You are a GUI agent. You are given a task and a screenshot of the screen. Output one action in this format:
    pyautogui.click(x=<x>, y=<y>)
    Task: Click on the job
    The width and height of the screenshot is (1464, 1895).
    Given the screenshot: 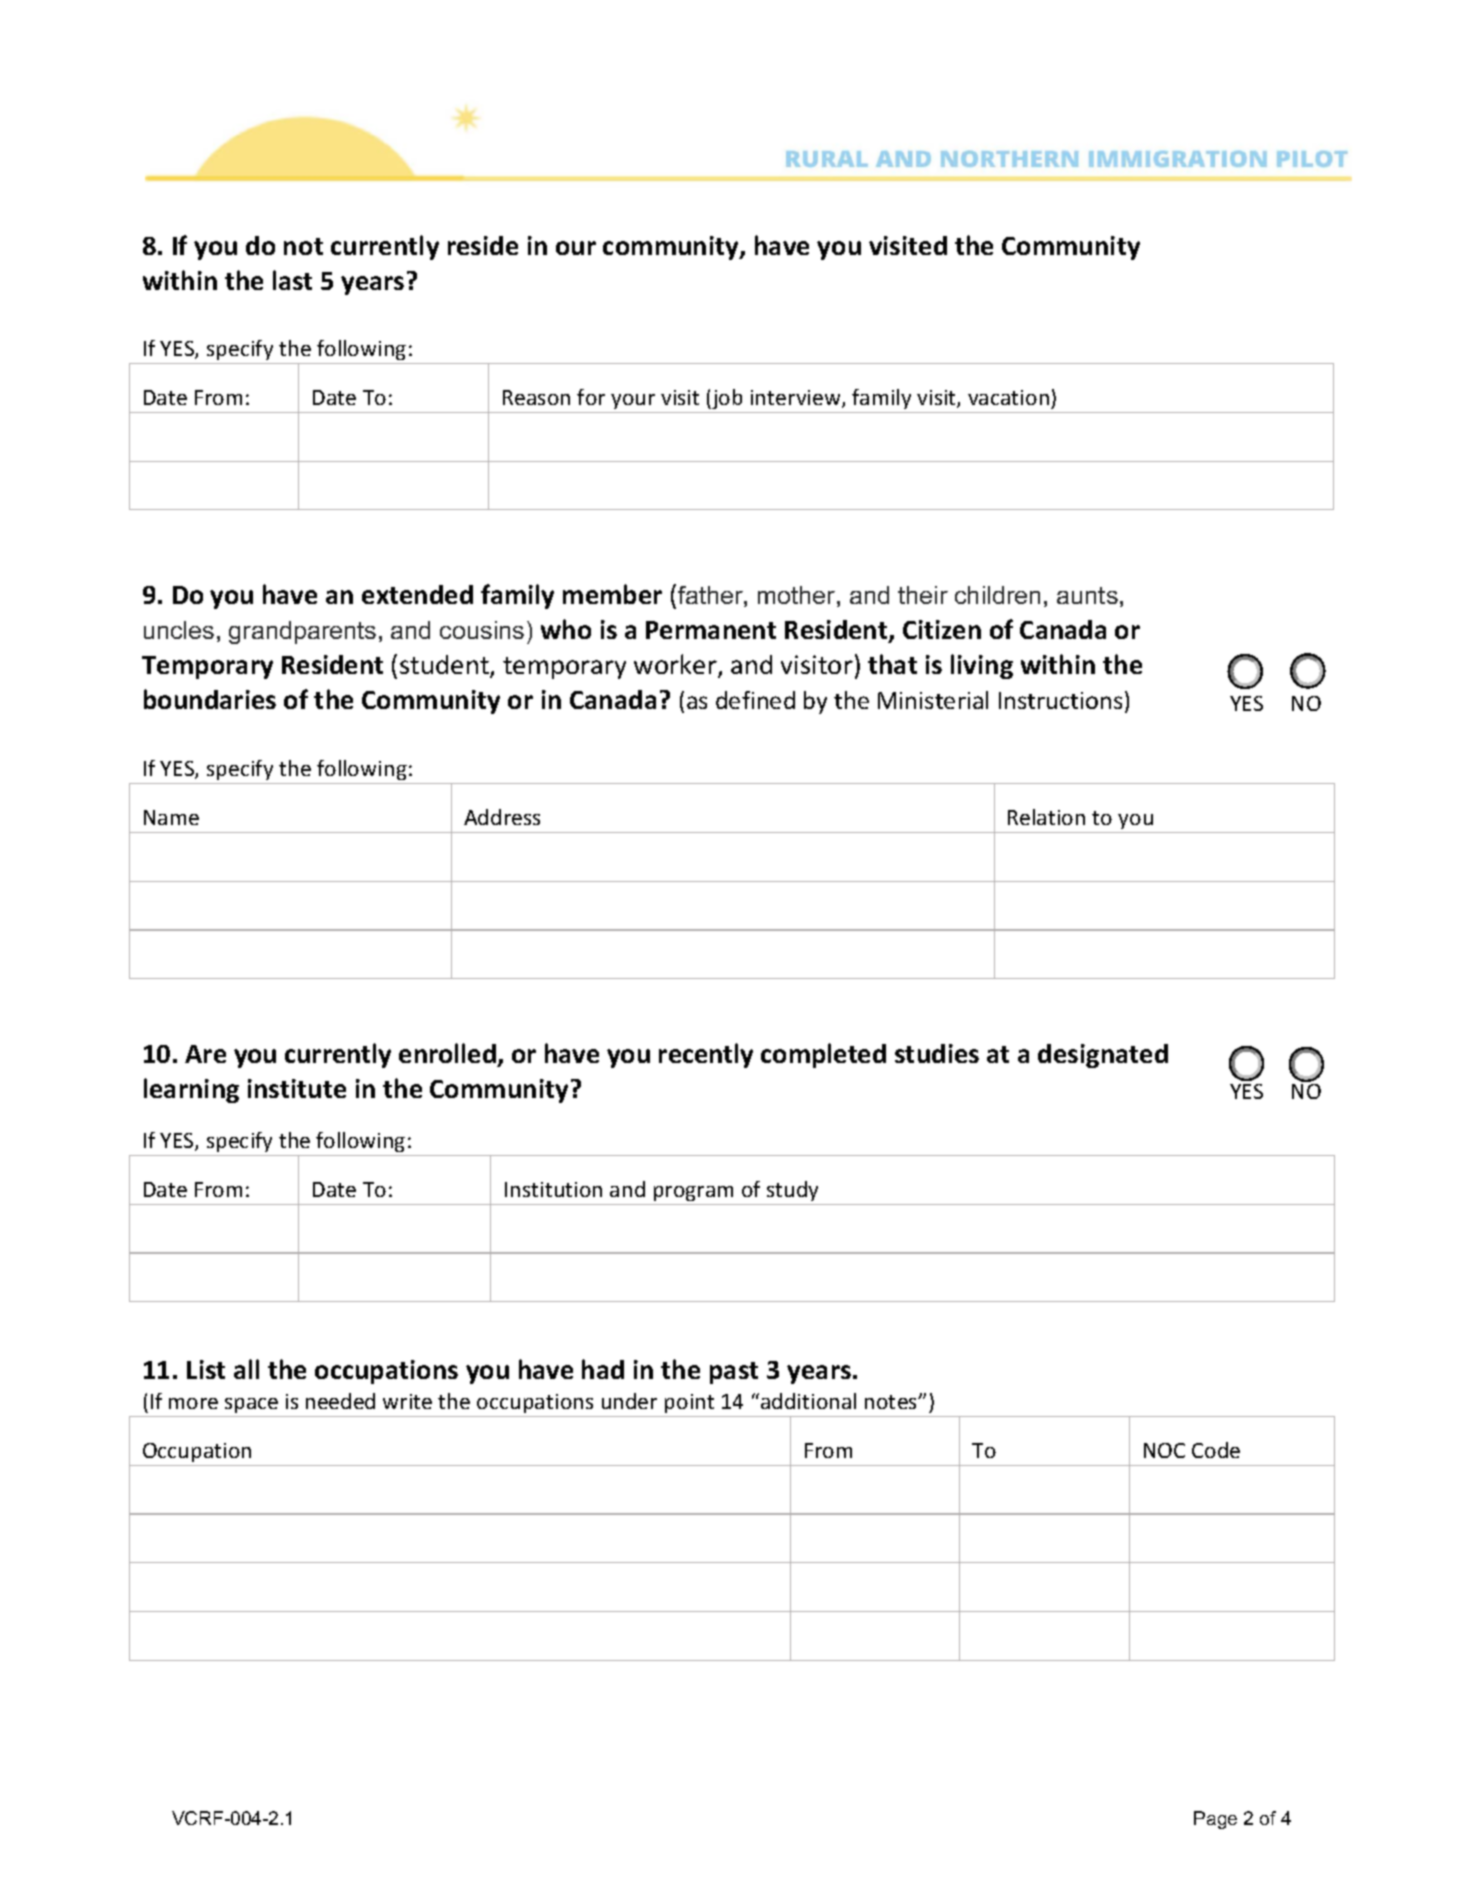 What is the action you would take?
    pyautogui.click(x=726, y=399)
